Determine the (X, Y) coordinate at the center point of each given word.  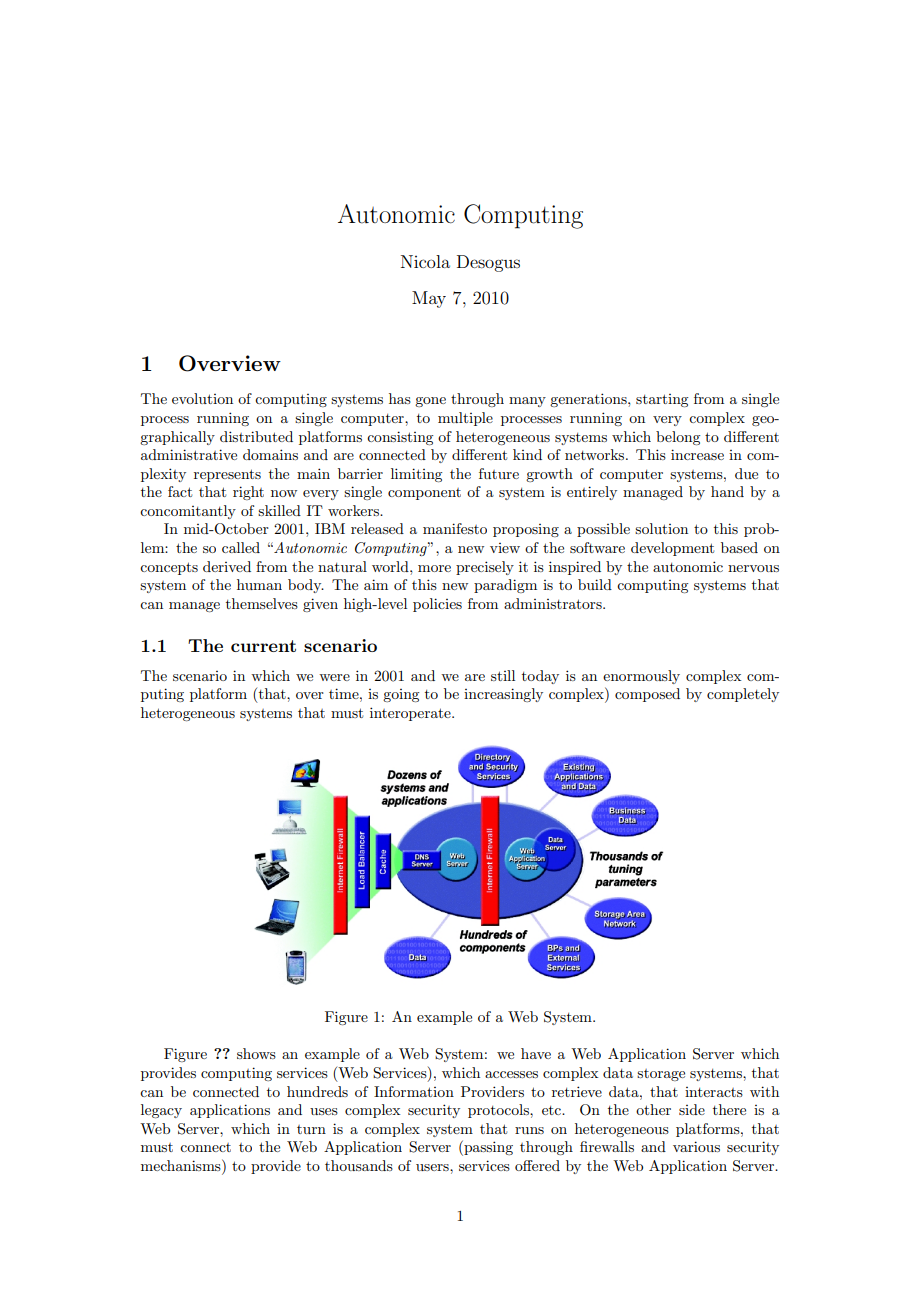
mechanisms (182, 1165)
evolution (202, 398)
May (429, 299)
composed (647, 695)
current (263, 646)
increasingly (503, 695)
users (433, 1167)
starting (662, 400)
